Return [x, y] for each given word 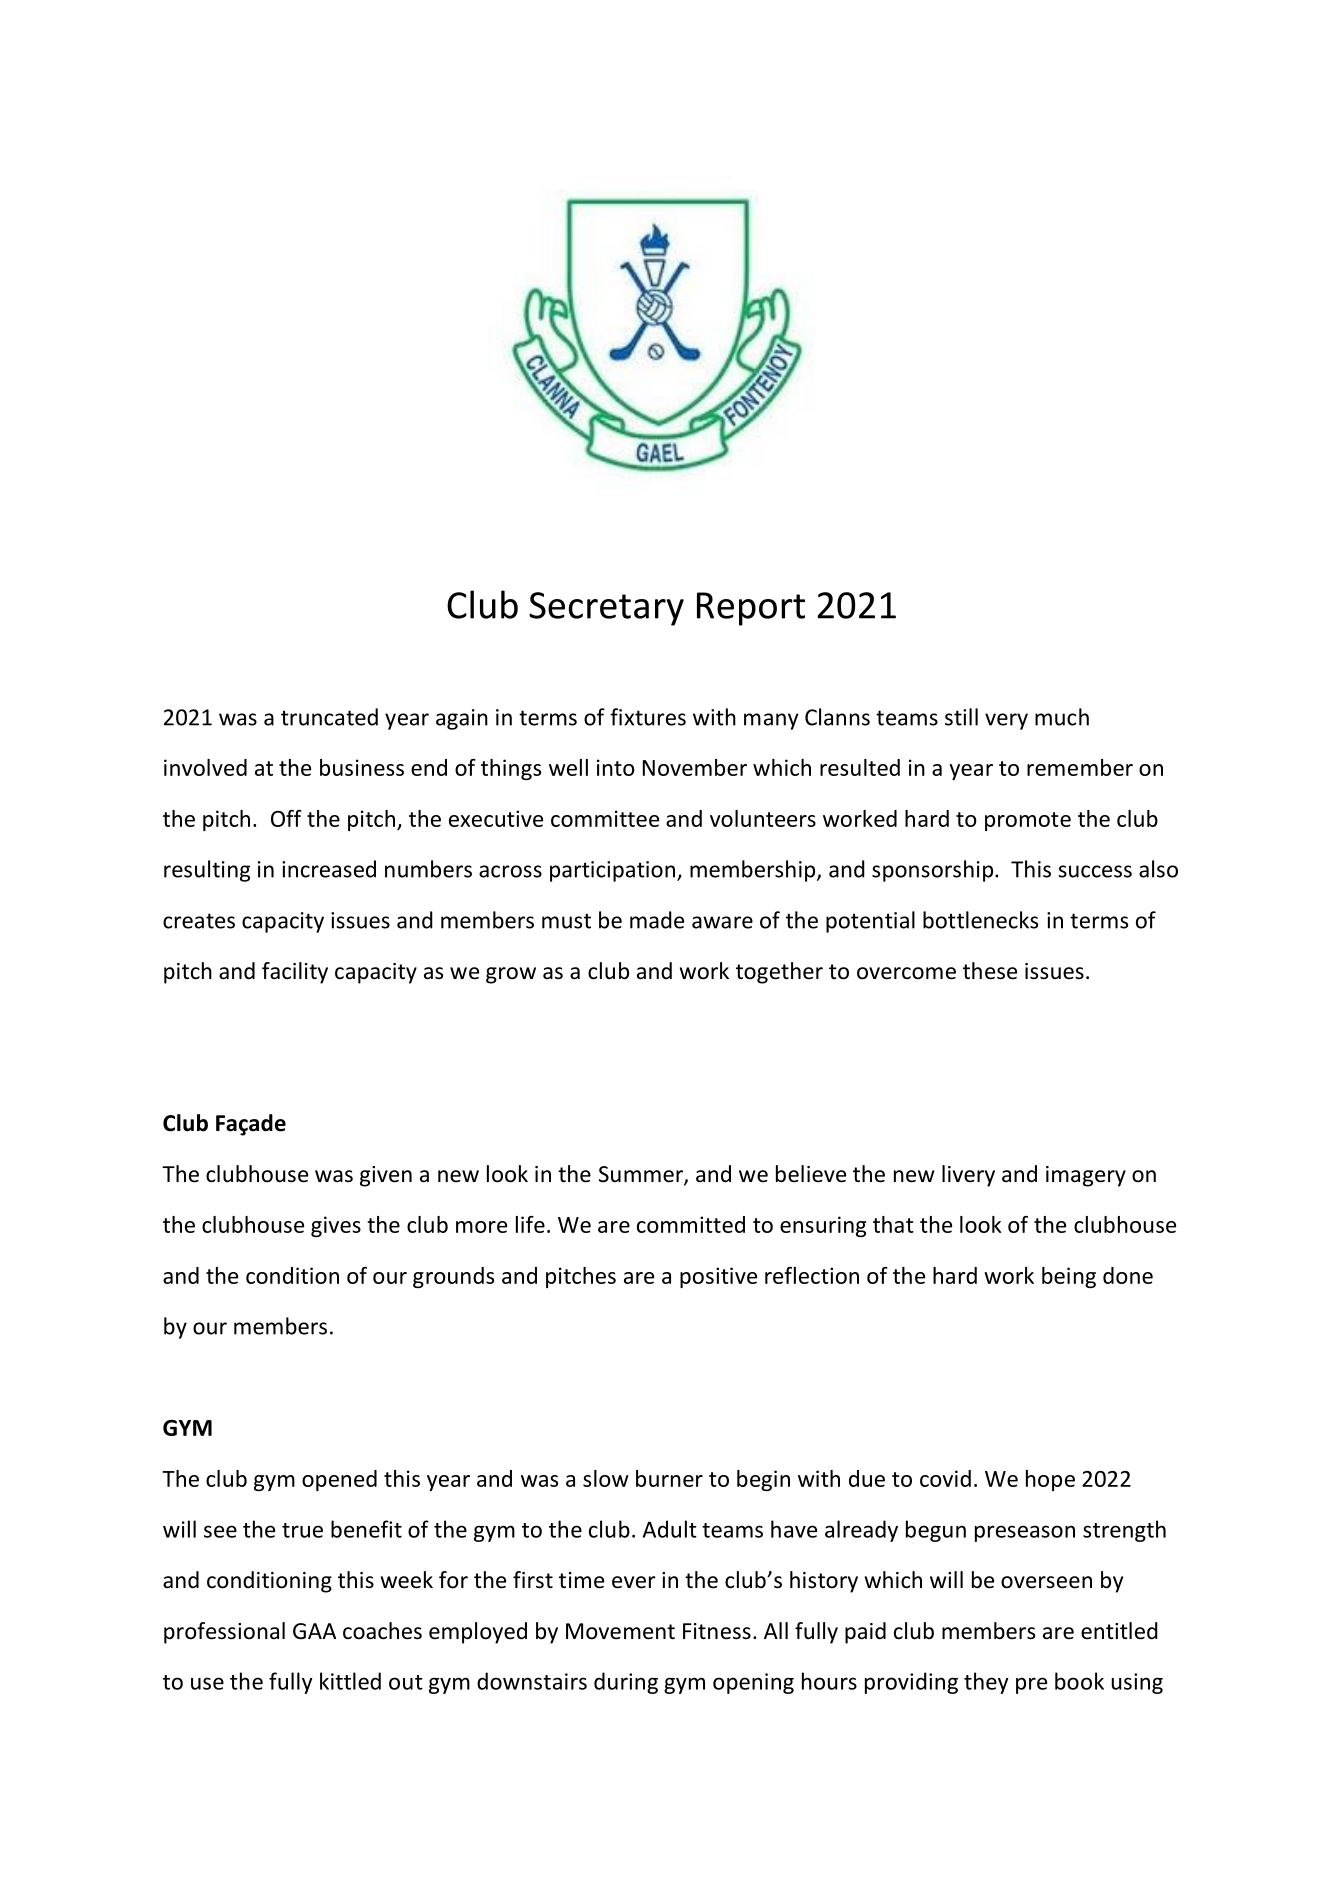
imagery [1086, 1176]
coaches [382, 1631]
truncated [329, 717]
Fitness [717, 1631]
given [386, 1176]
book [1079, 1681]
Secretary [606, 609]
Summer [642, 1175]
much [1062, 717]
